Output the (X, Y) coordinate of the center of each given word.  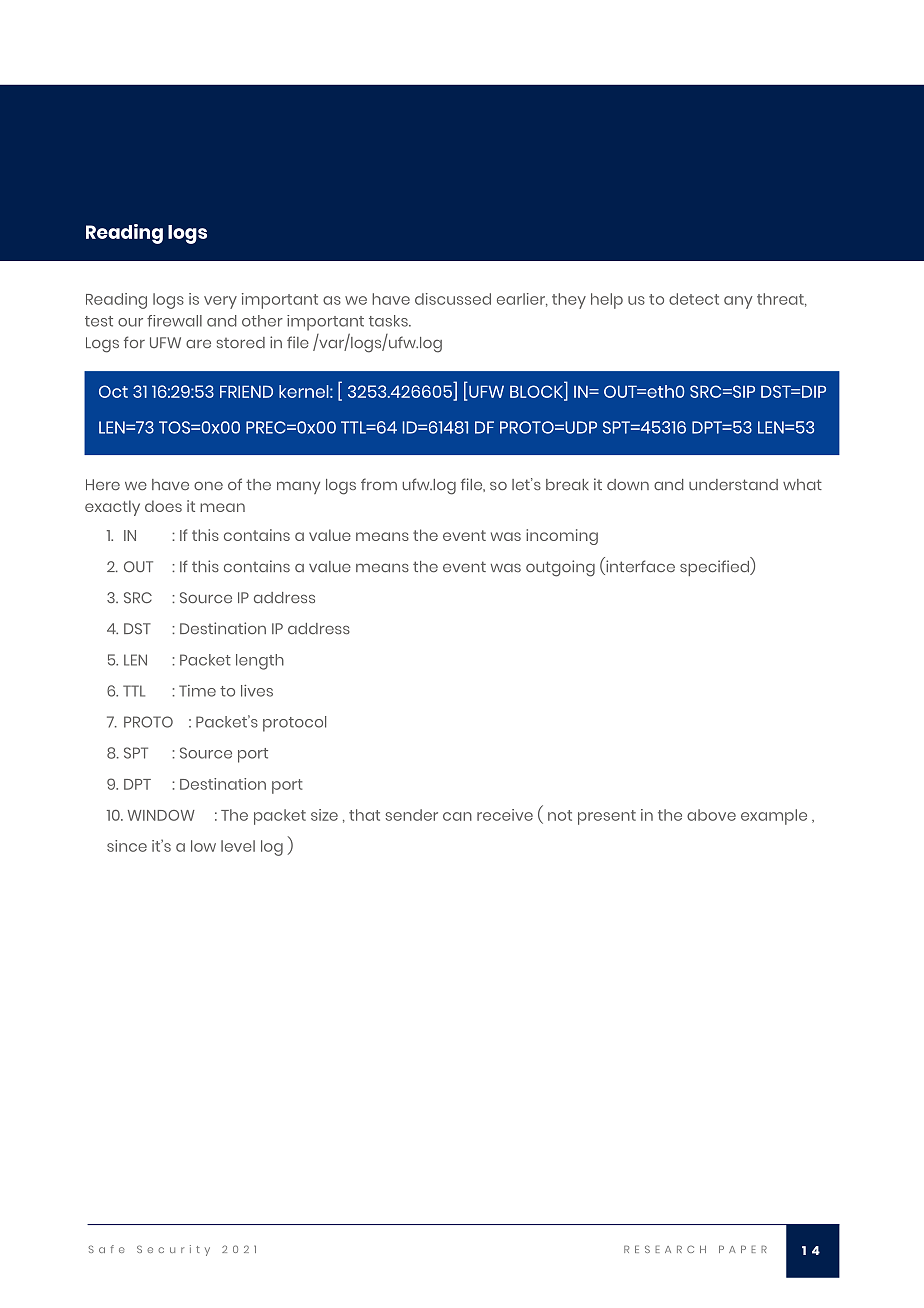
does (163, 506)
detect (694, 299)
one (208, 485)
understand (733, 485)
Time (197, 691)
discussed (453, 299)
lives (257, 691)
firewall (174, 321)
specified (715, 568)
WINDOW (161, 815)
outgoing (560, 568)
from (379, 484)
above (711, 815)
